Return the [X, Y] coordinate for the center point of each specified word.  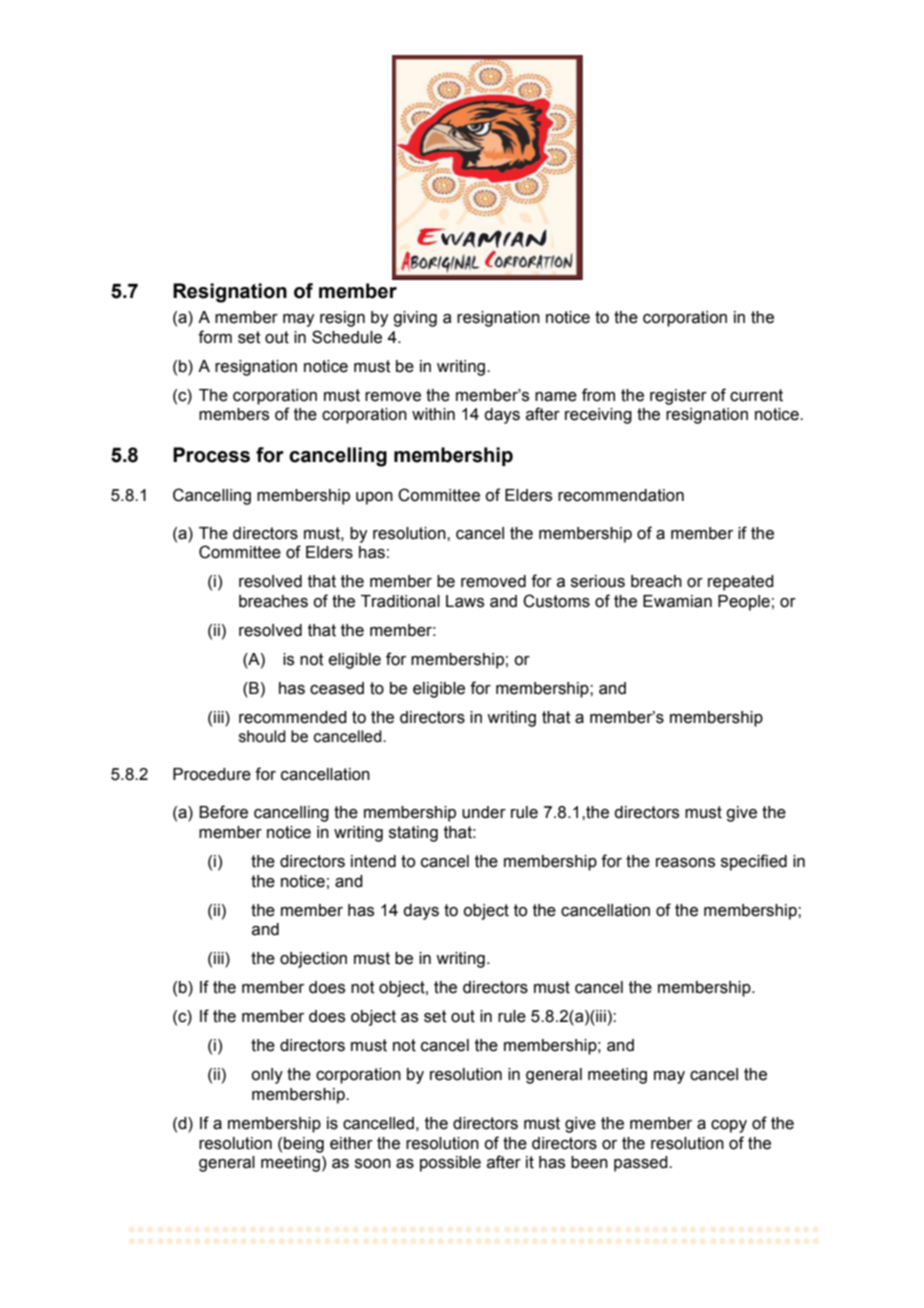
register [678, 397]
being [304, 1145]
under [484, 812]
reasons [685, 863]
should [262, 736]
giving [415, 319]
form [215, 337]
